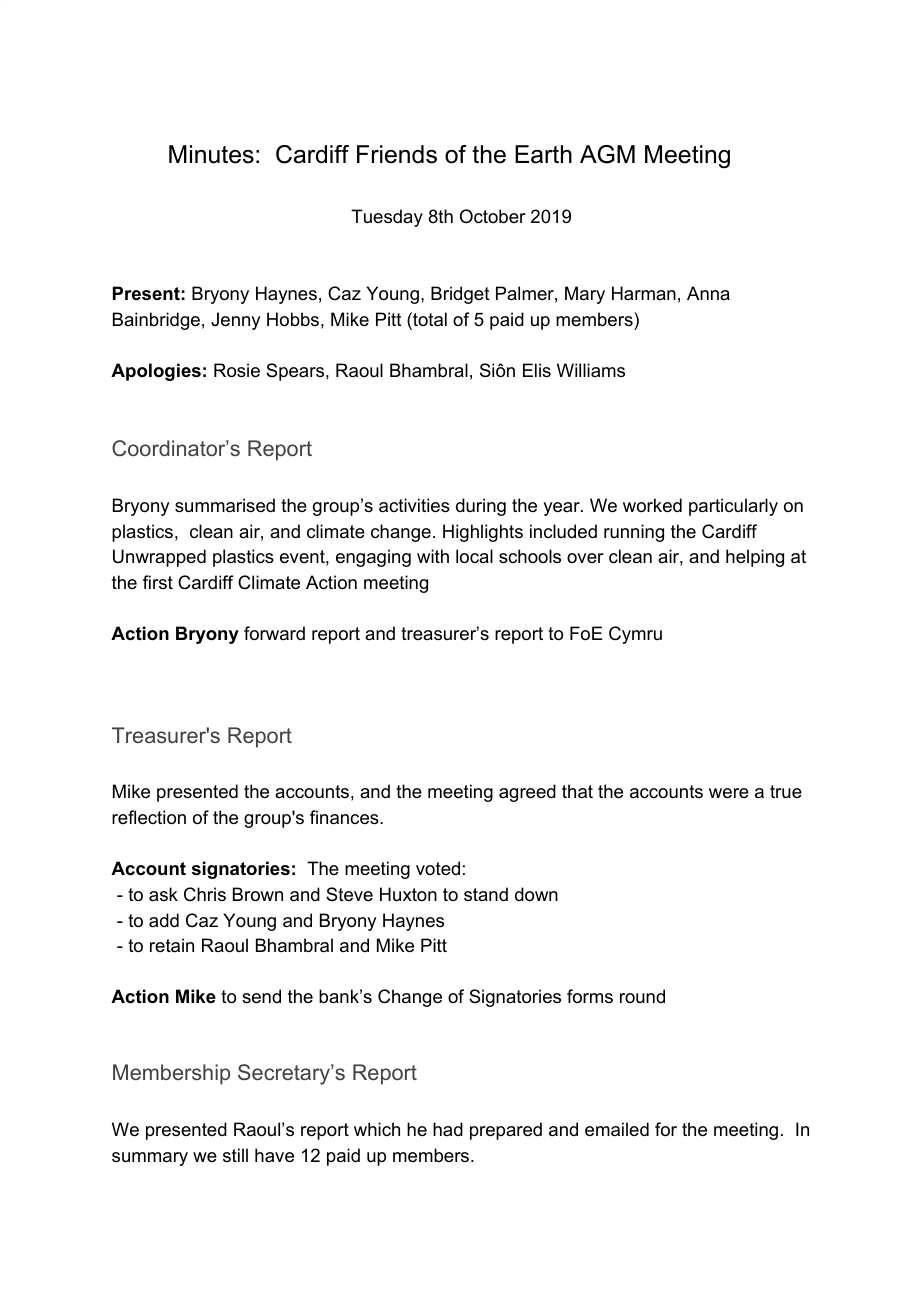 The image size is (924, 1308). I want to click on local, so click(474, 556).
